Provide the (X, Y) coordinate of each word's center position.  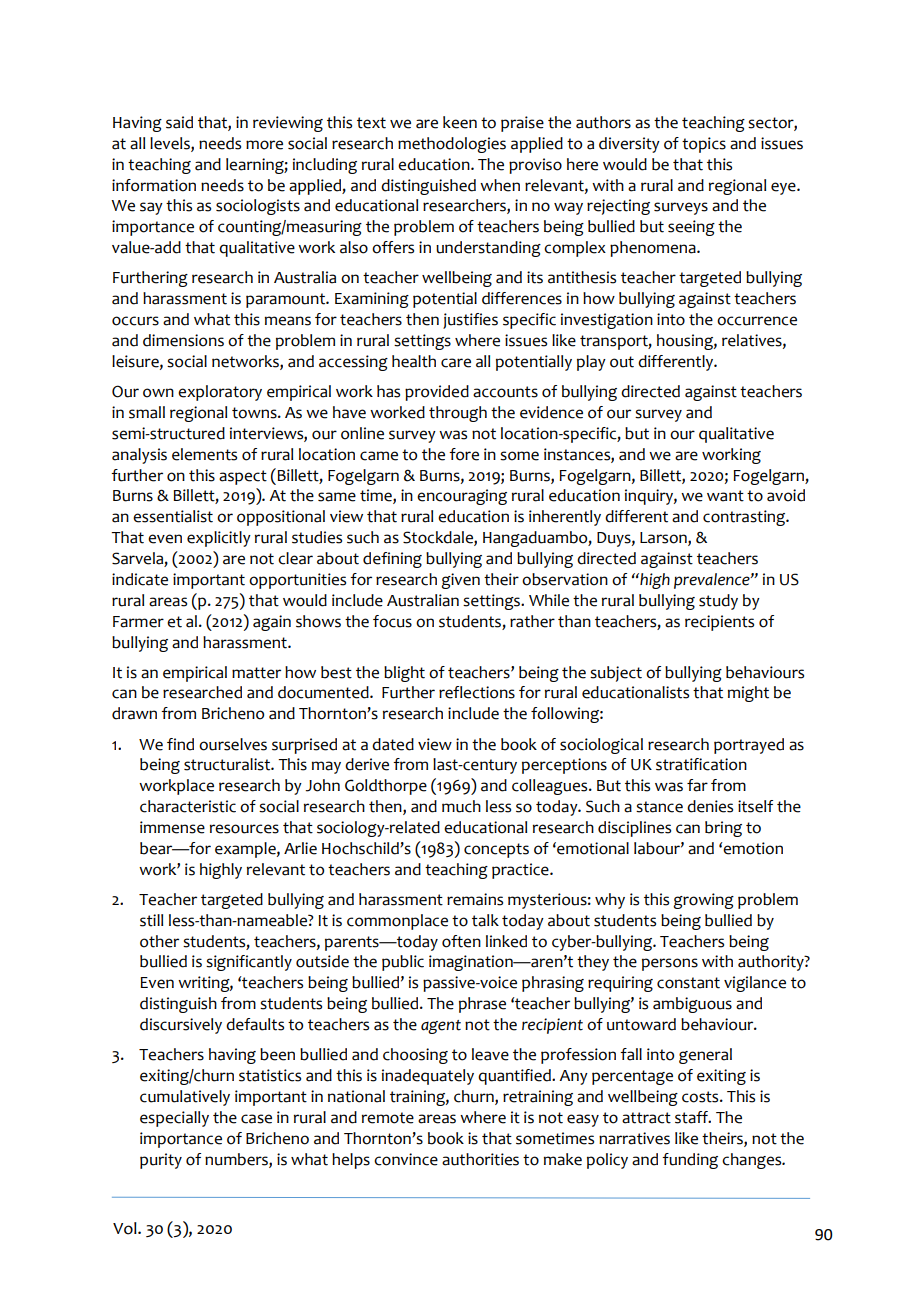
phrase (482, 1005)
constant (688, 983)
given (460, 581)
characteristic (188, 806)
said (179, 122)
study (718, 602)
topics (704, 145)
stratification (701, 764)
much (461, 806)
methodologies (452, 145)
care (456, 363)
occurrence (757, 321)
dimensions (183, 340)
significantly (249, 963)
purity (161, 1161)
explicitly (219, 539)
